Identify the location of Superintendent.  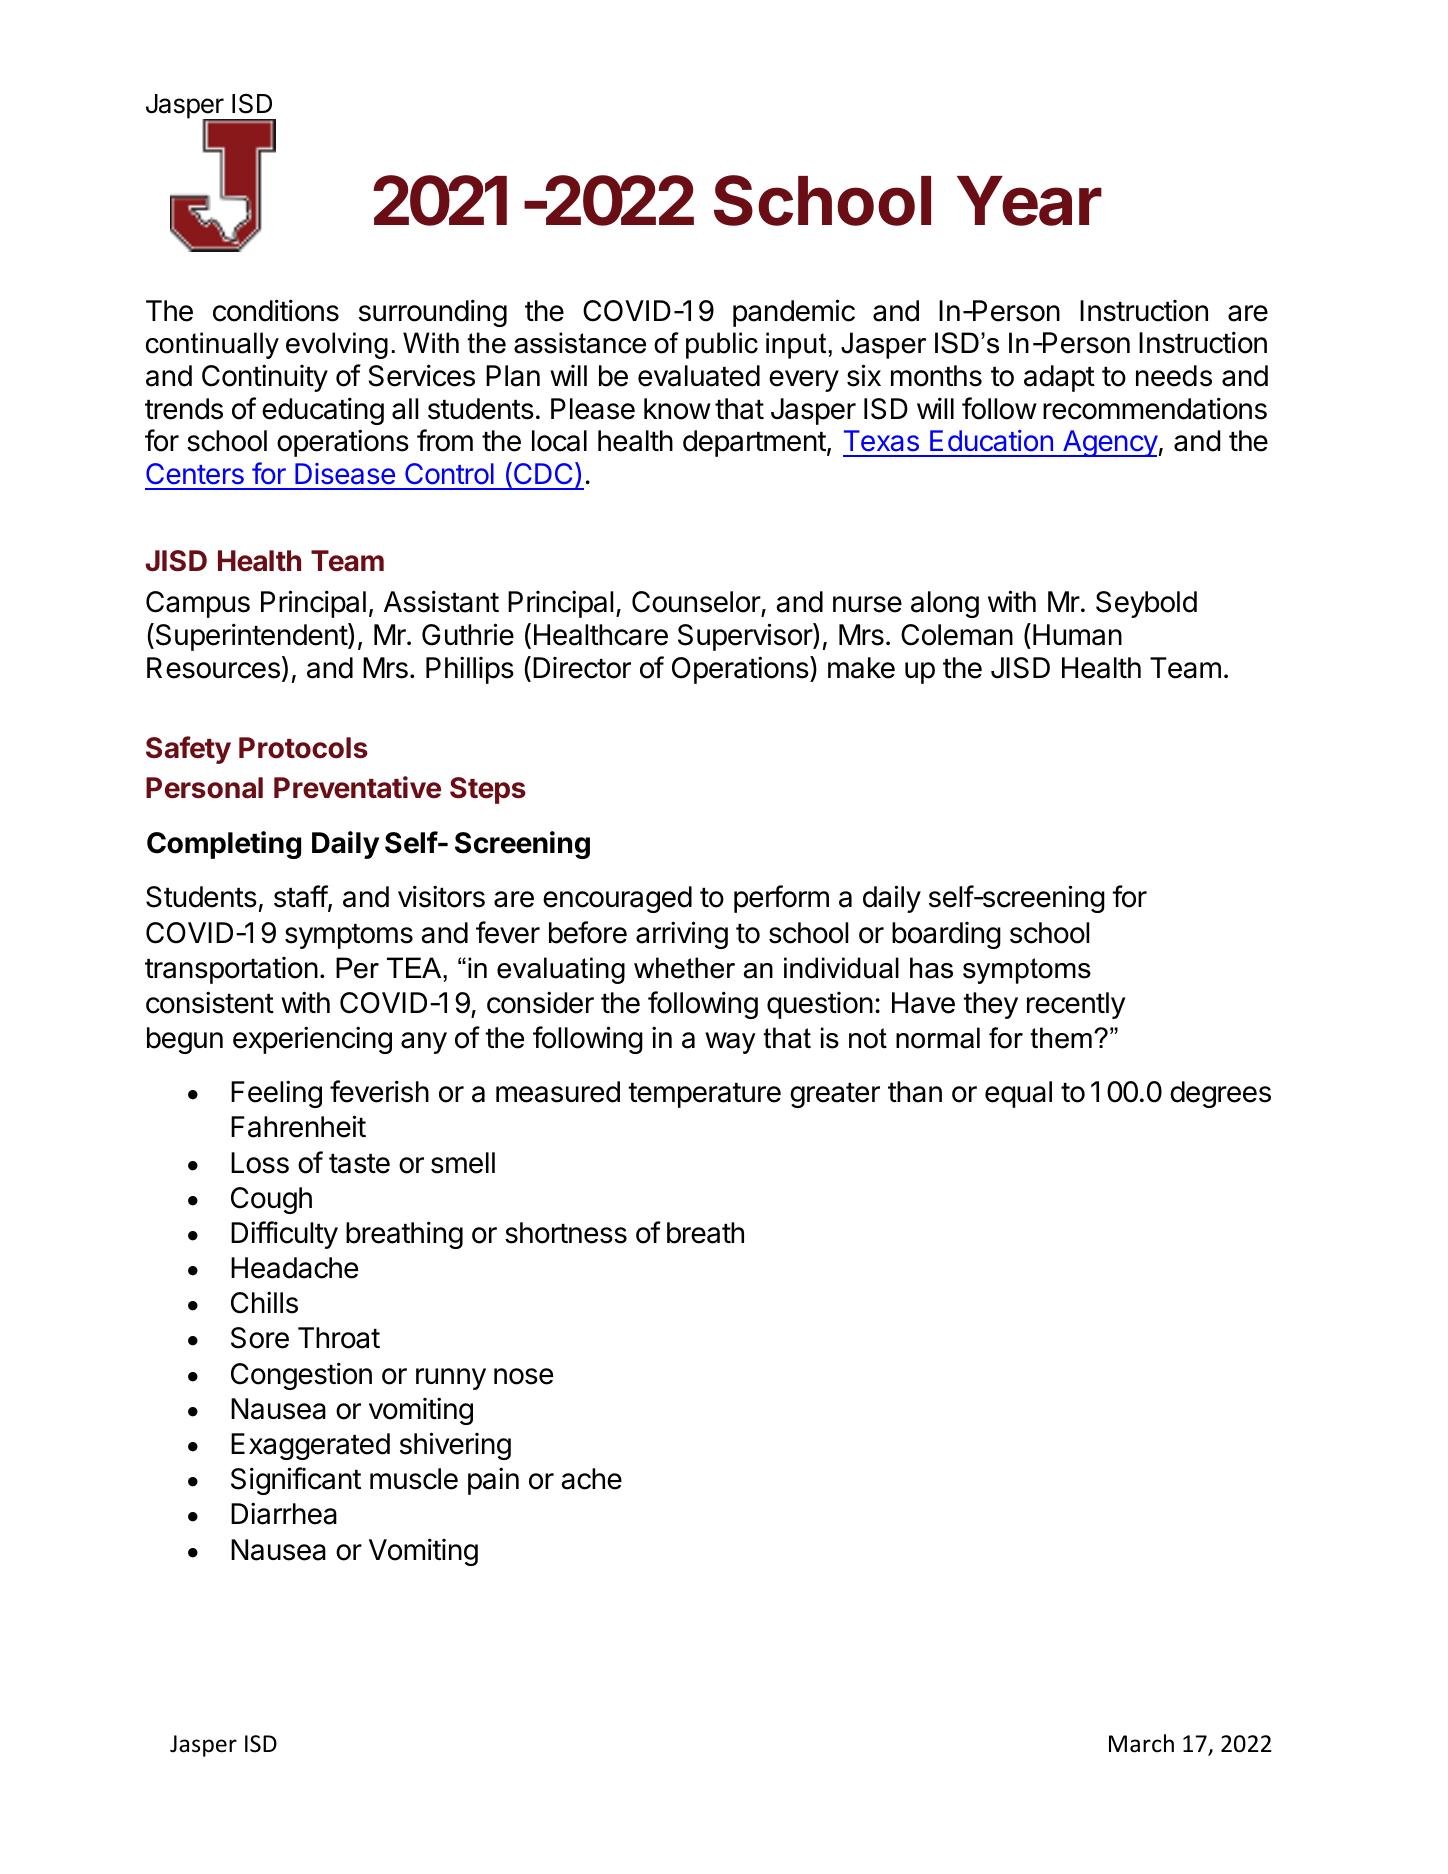
(251, 637).
